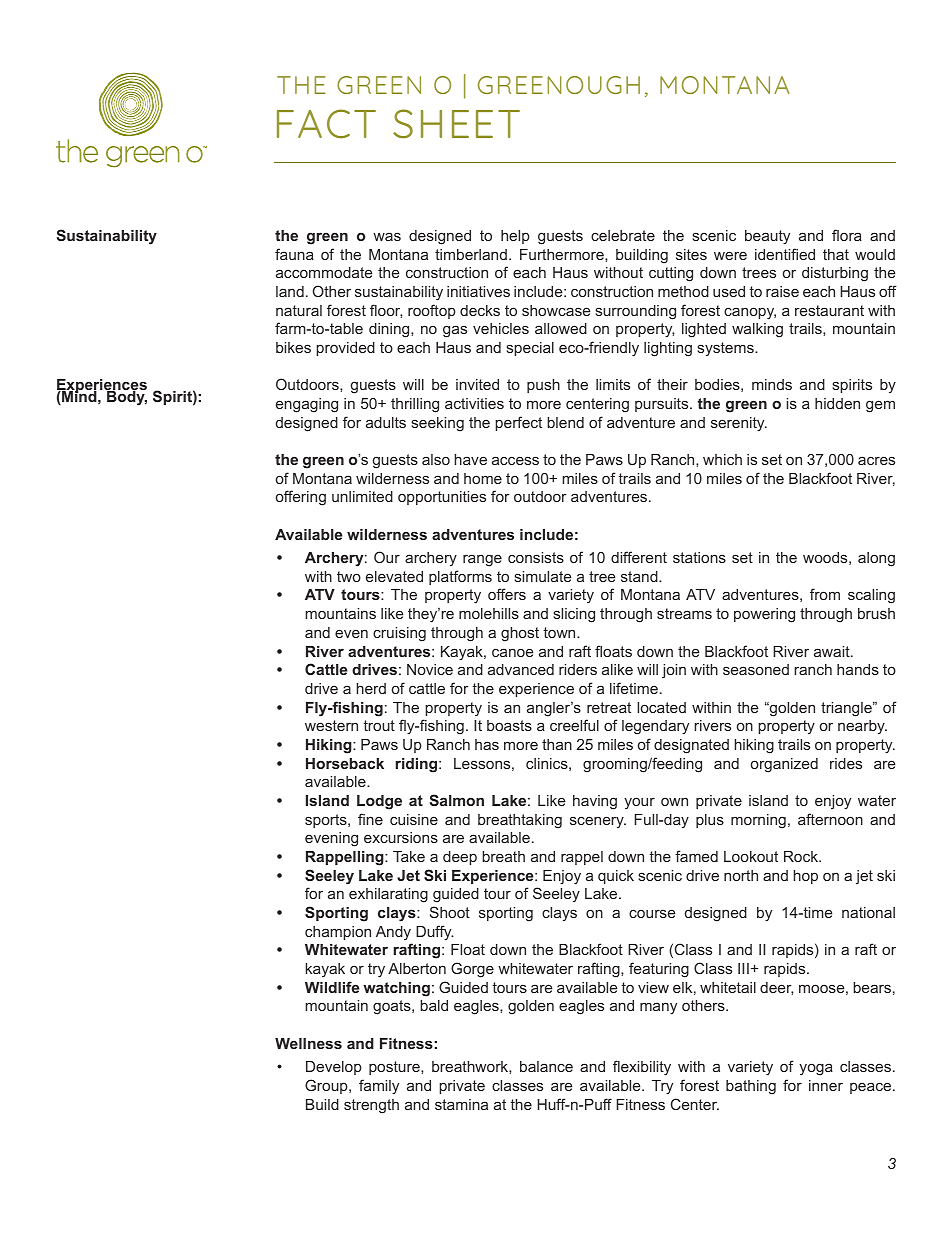 Image resolution: width=952 pixels, height=1233 pixels. Describe the element at coordinates (623, 235) in the screenshot. I see `celebrate` at that location.
